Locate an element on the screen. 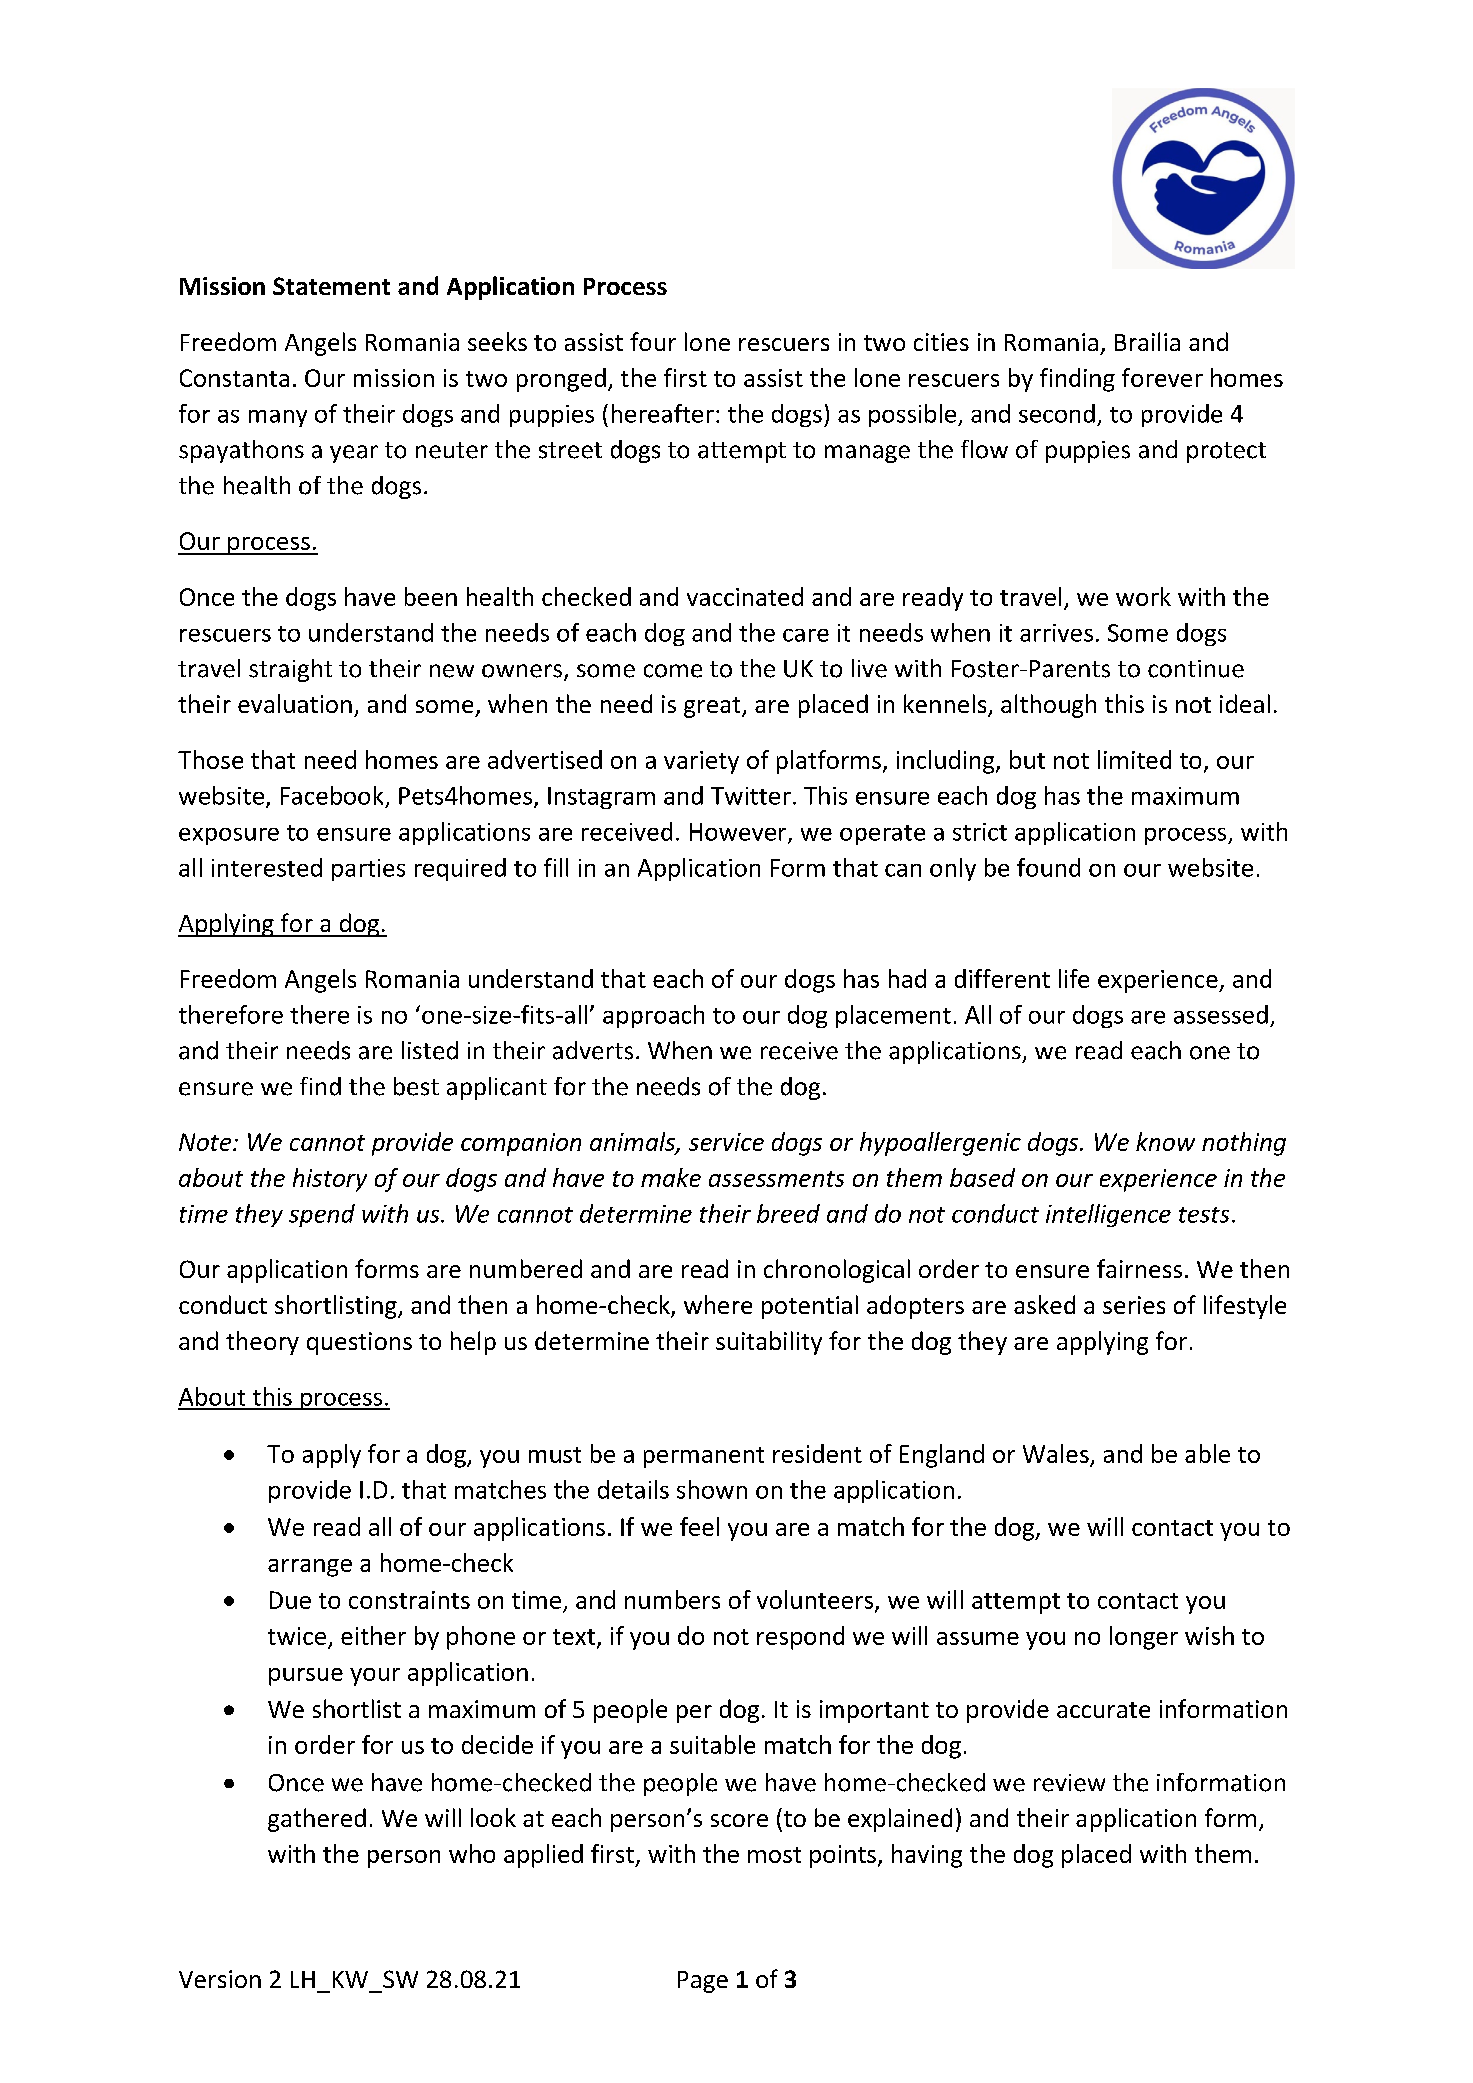 Image resolution: width=1473 pixels, height=2083 pixels. permanent is located at coordinates (704, 1457).
